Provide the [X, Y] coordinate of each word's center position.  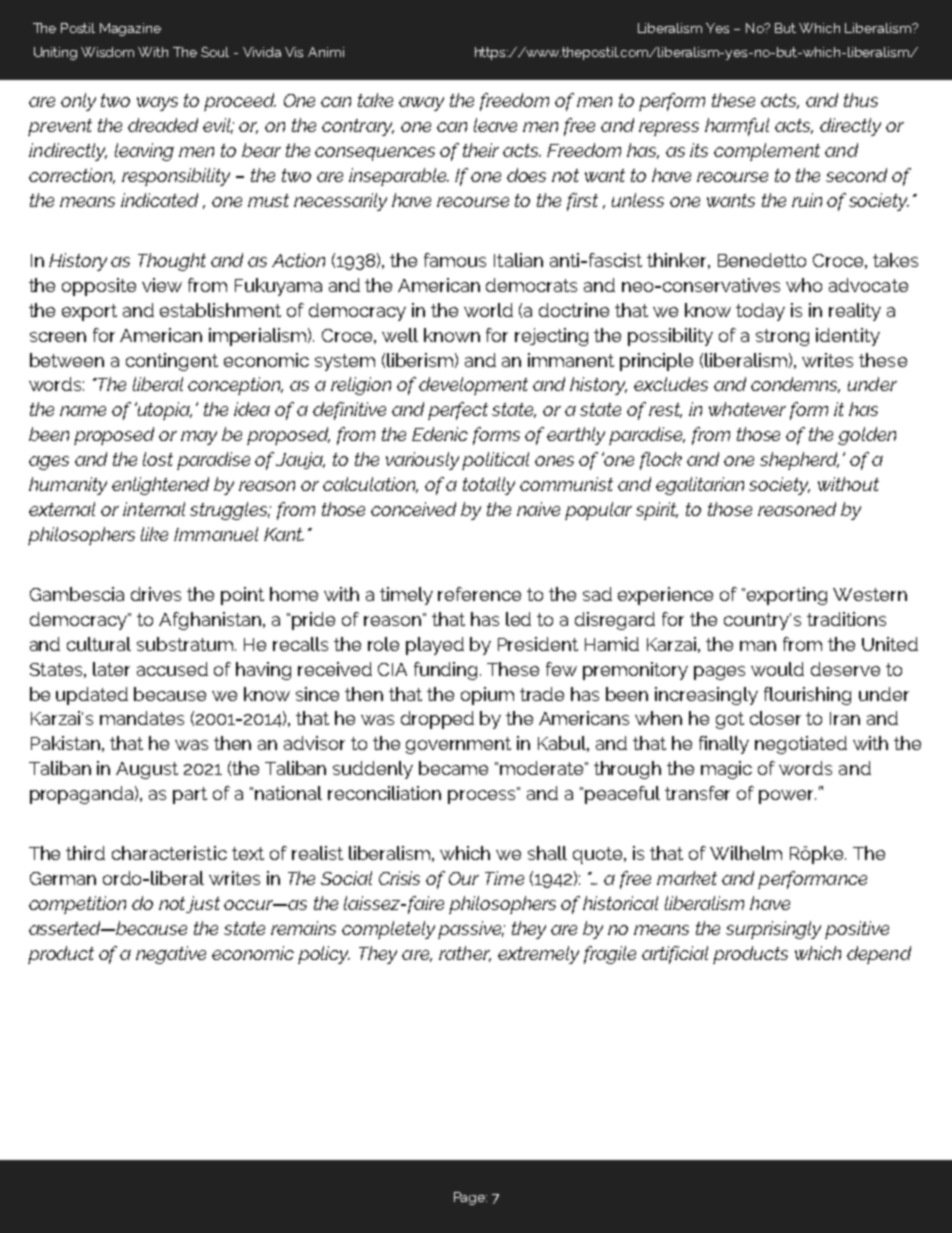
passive [471, 930]
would [777, 669]
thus [861, 100]
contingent [172, 362]
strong [782, 337]
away [421, 104]
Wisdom [107, 52]
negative [171, 955]
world [488, 310]
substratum [186, 644]
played [435, 646]
